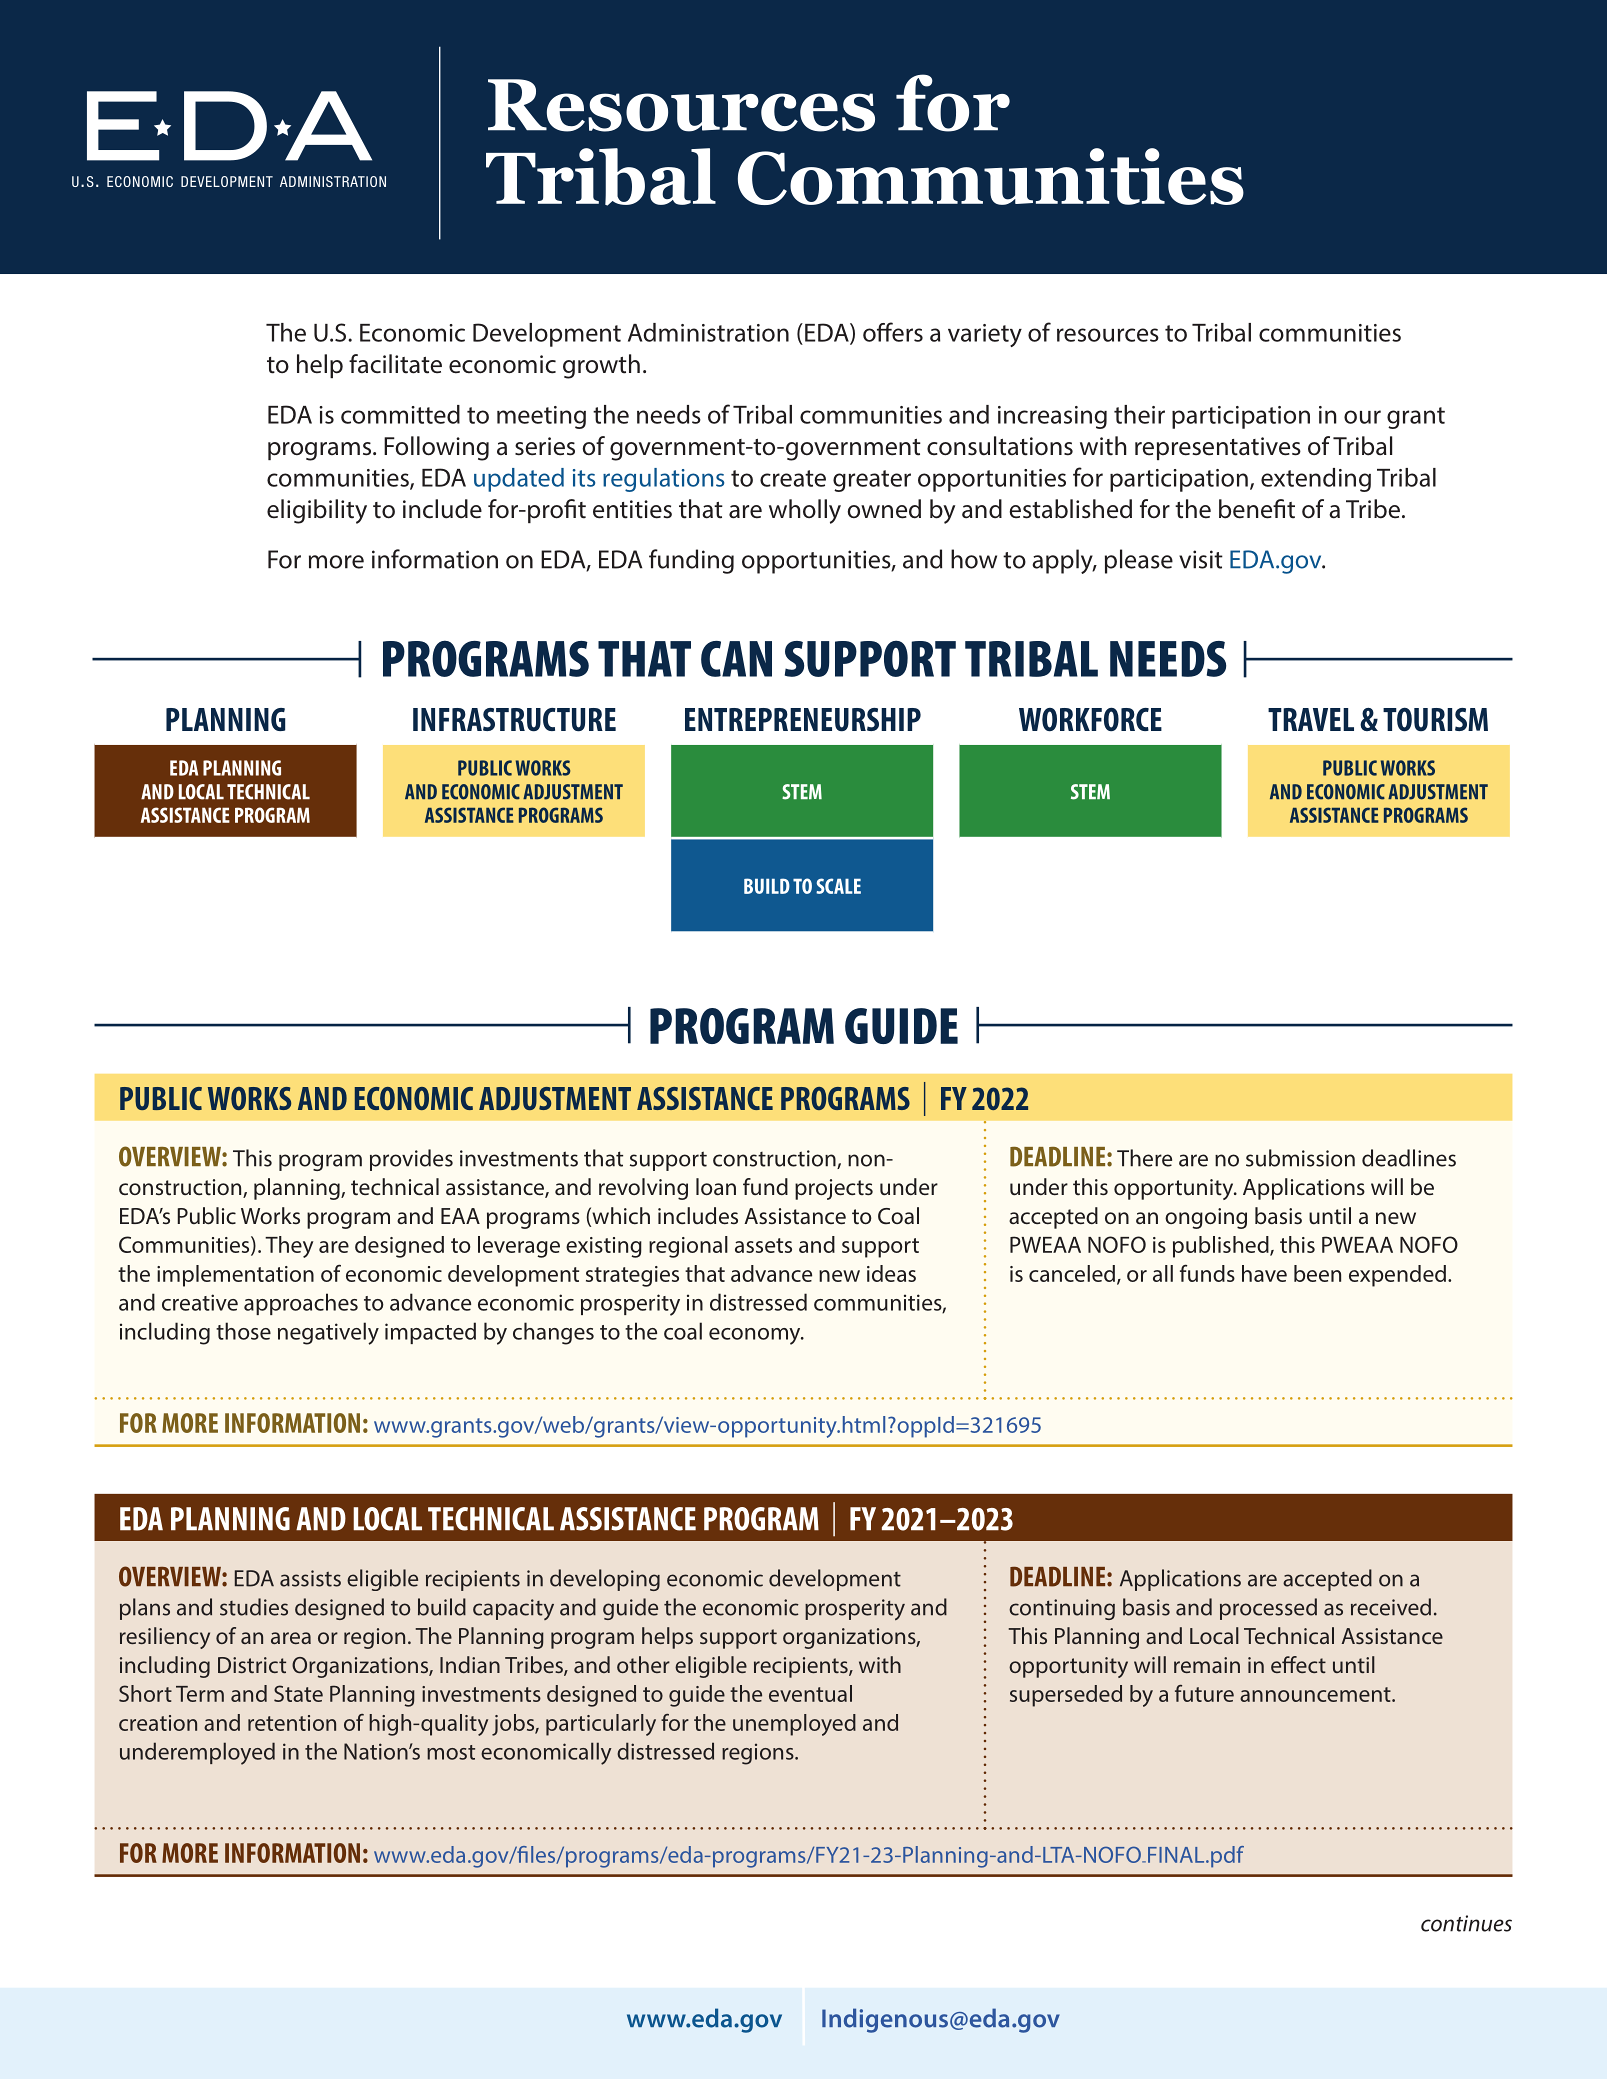 The image size is (1607, 2079). Describe the element at coordinates (1268, 1609) in the document. I see `processed` at that location.
